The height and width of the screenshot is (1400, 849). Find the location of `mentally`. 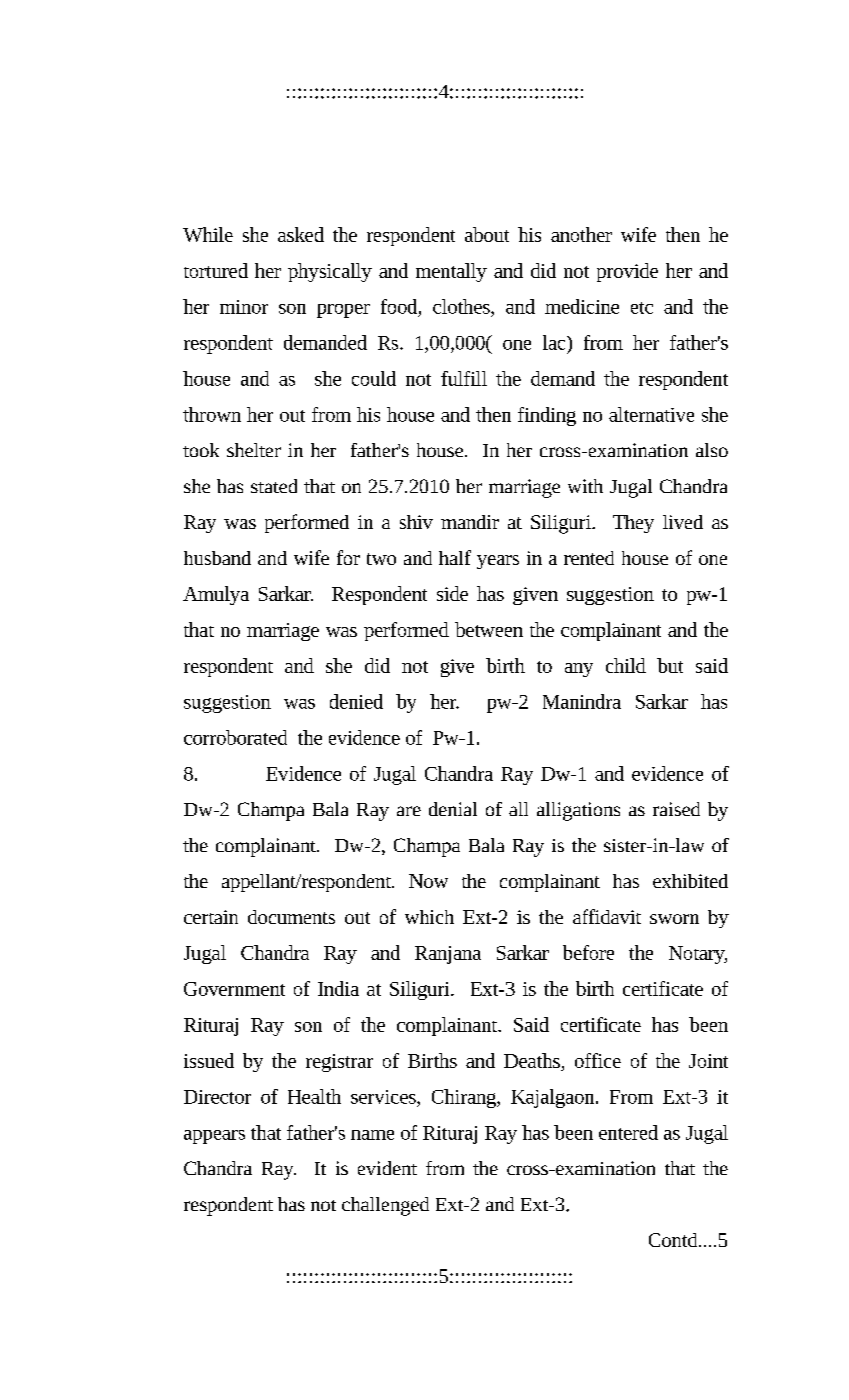

mentally is located at coordinates (451, 272).
